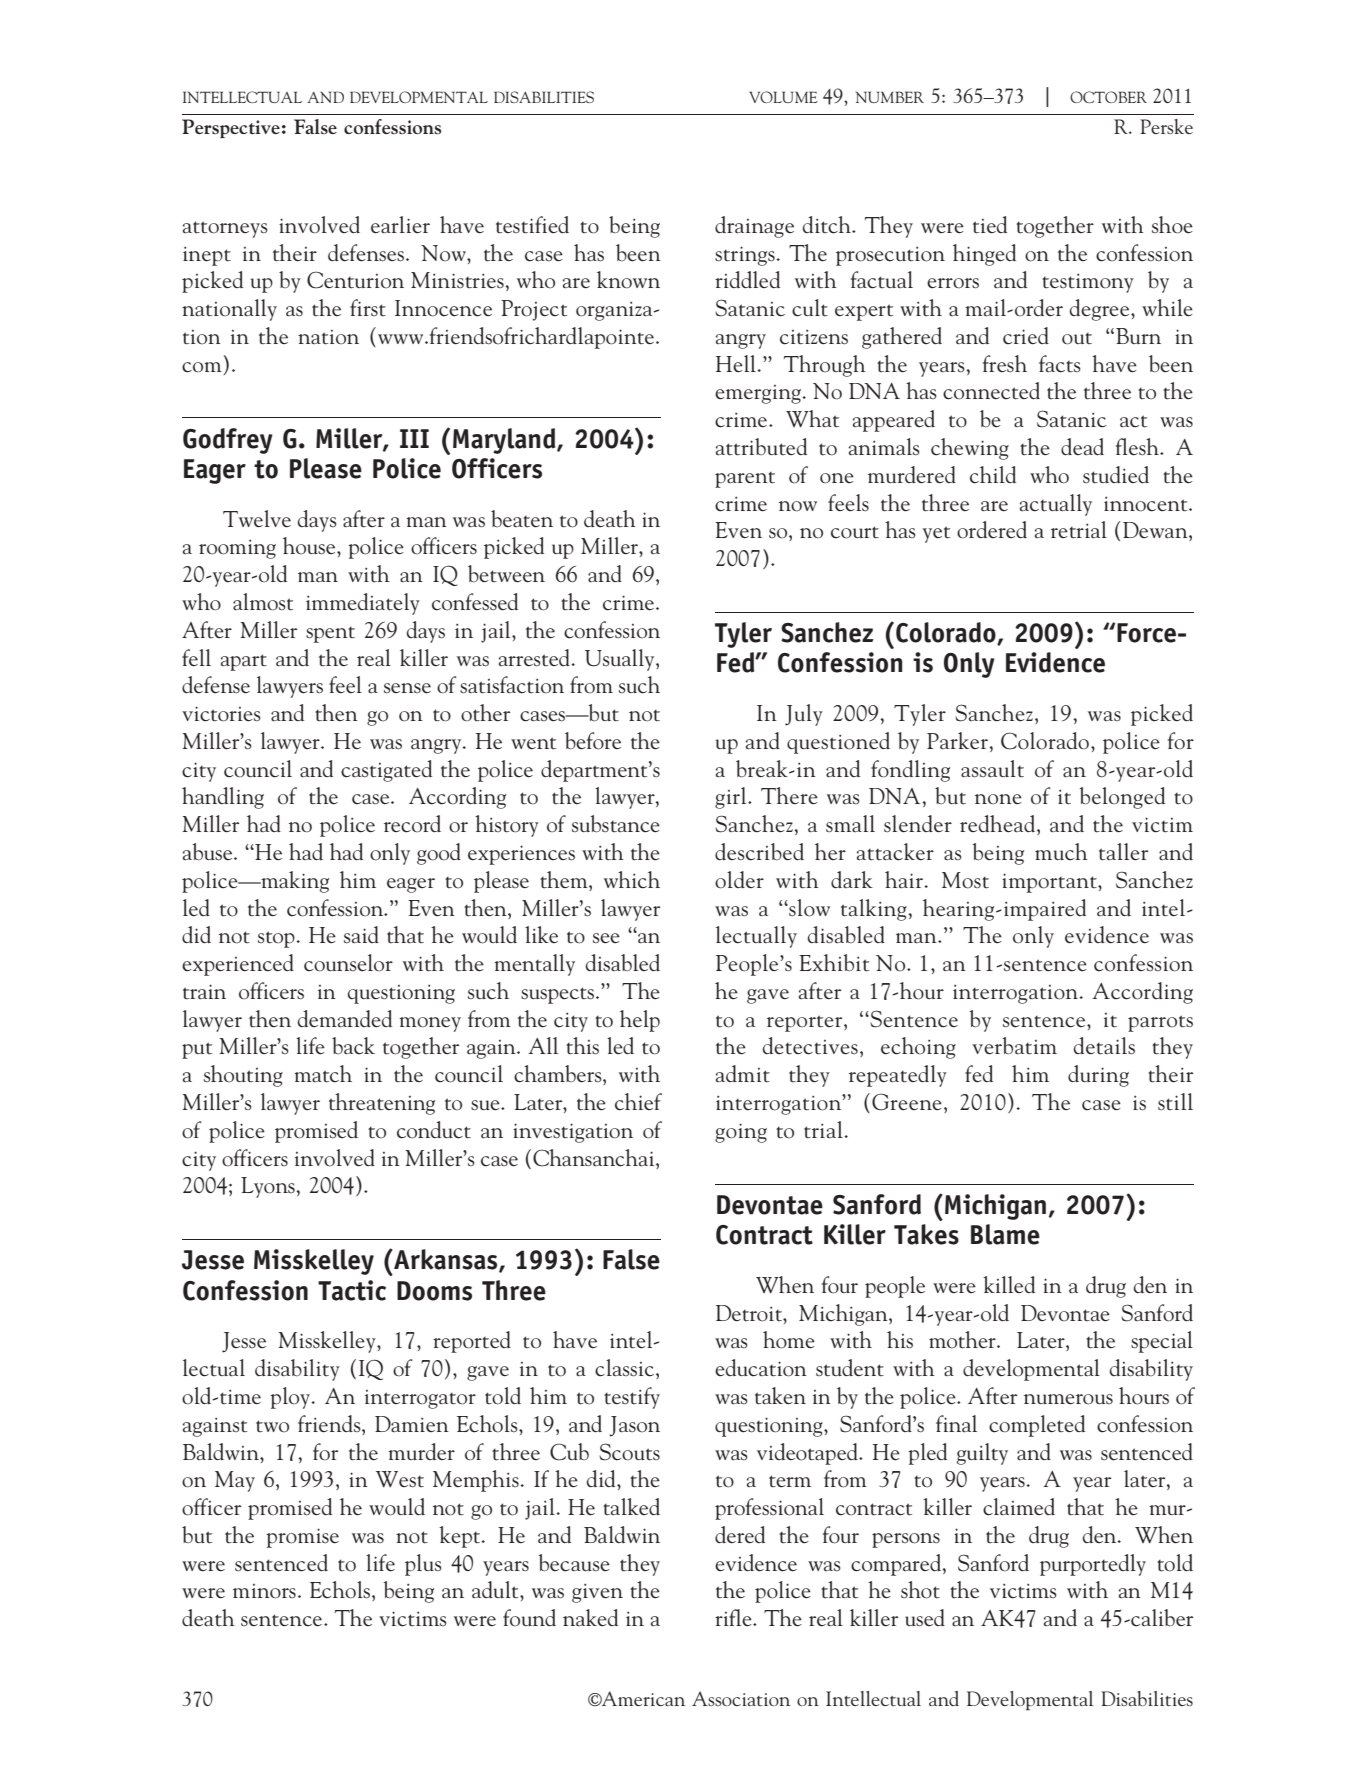 The height and width of the screenshot is (1790, 1358). I want to click on Perspective, so click(231, 128).
